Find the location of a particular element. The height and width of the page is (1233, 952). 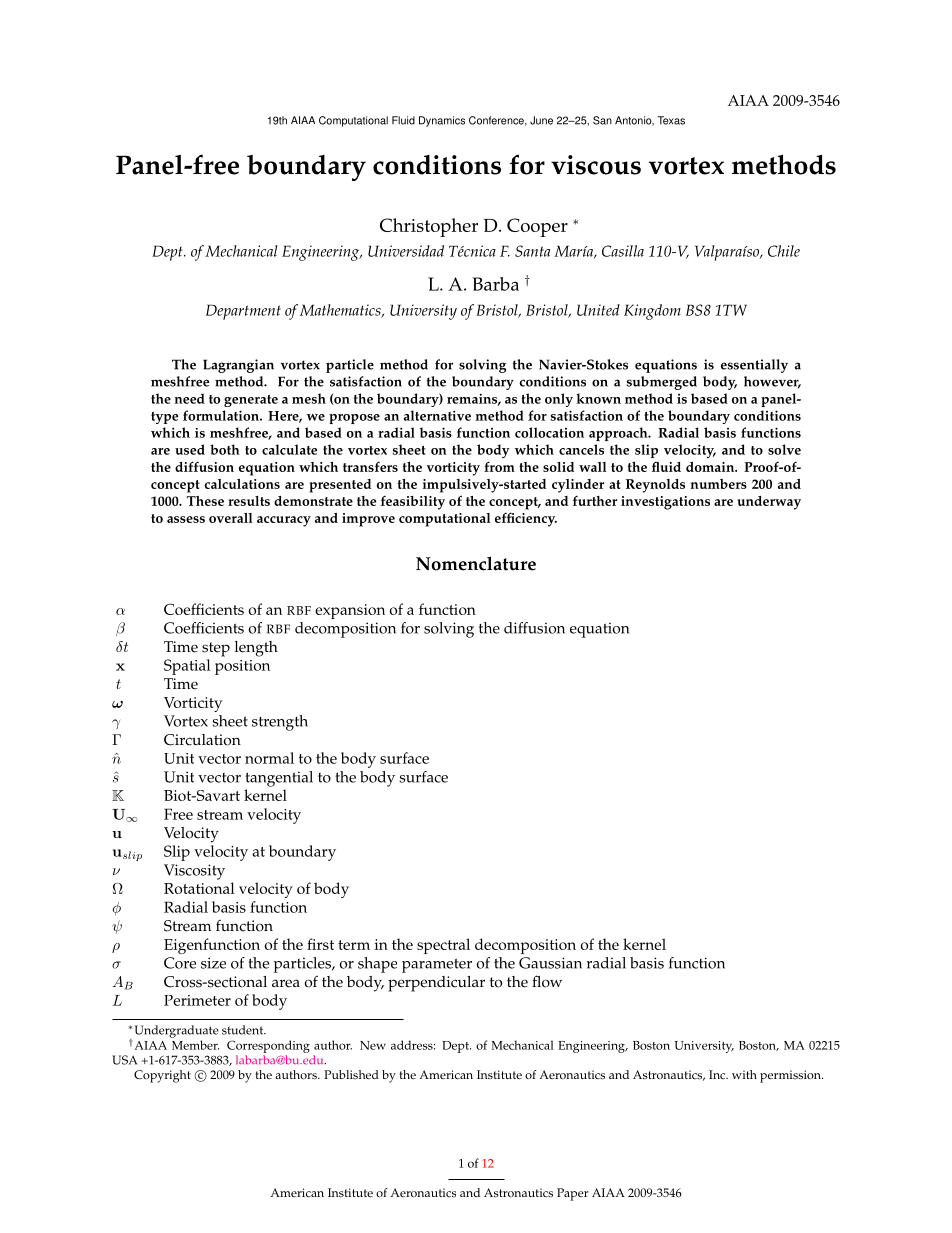

Copyright is located at coordinates (162, 1076).
